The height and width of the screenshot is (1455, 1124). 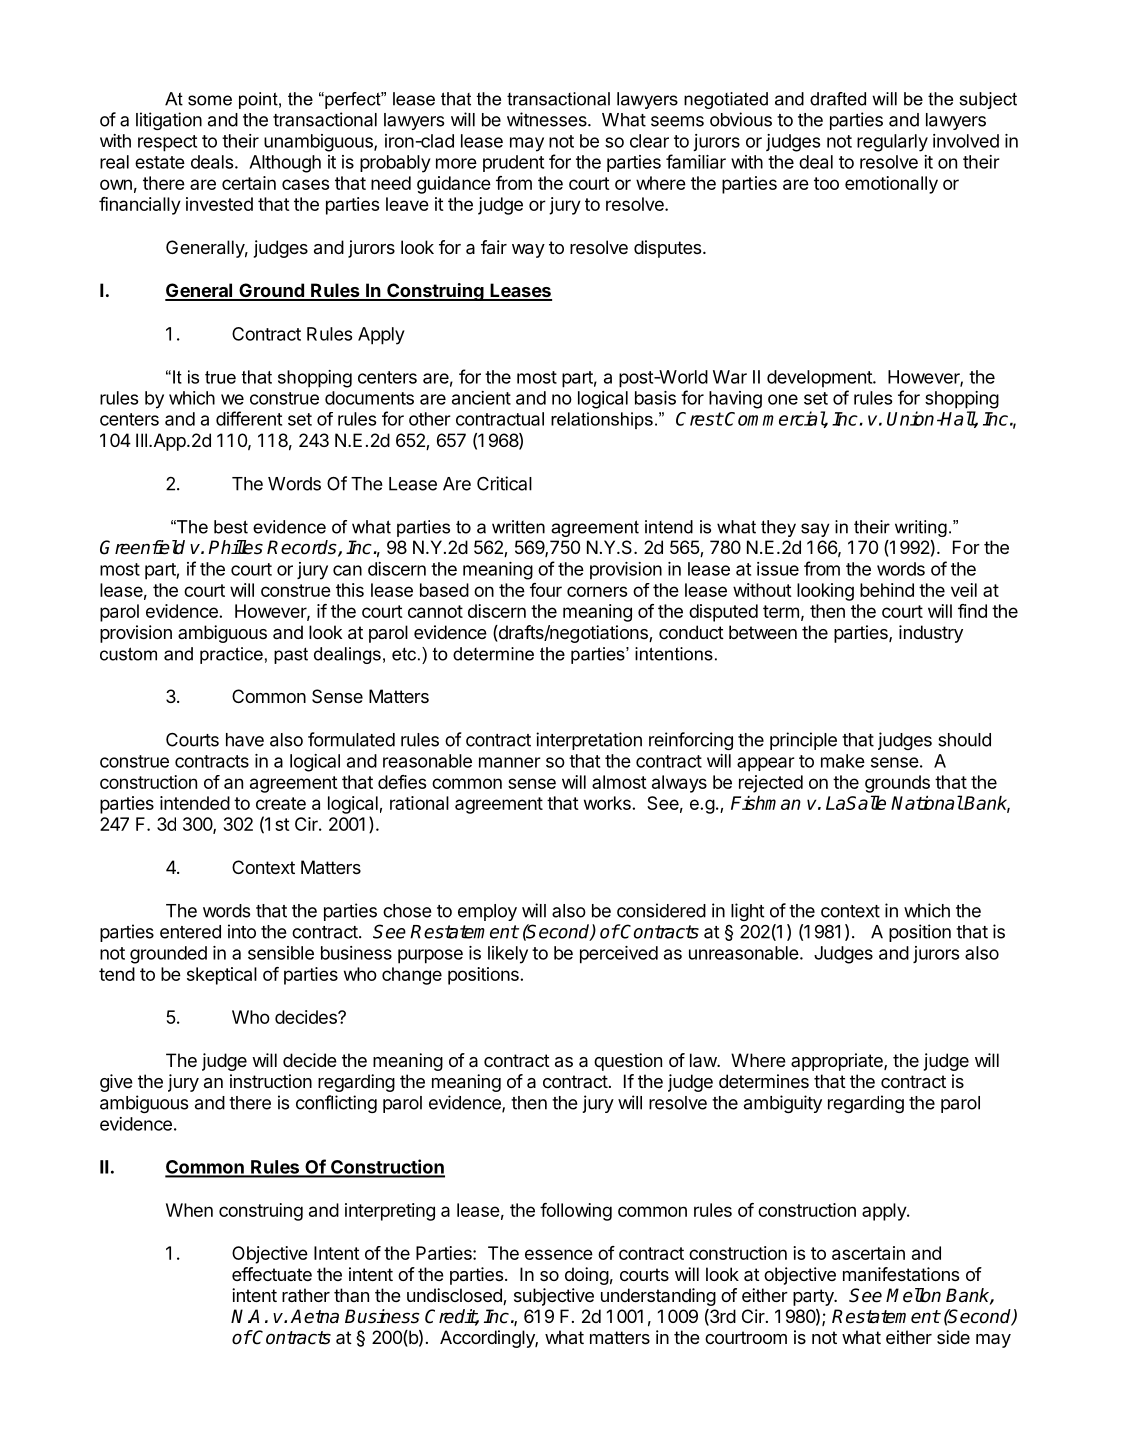 I want to click on written, so click(x=518, y=527).
